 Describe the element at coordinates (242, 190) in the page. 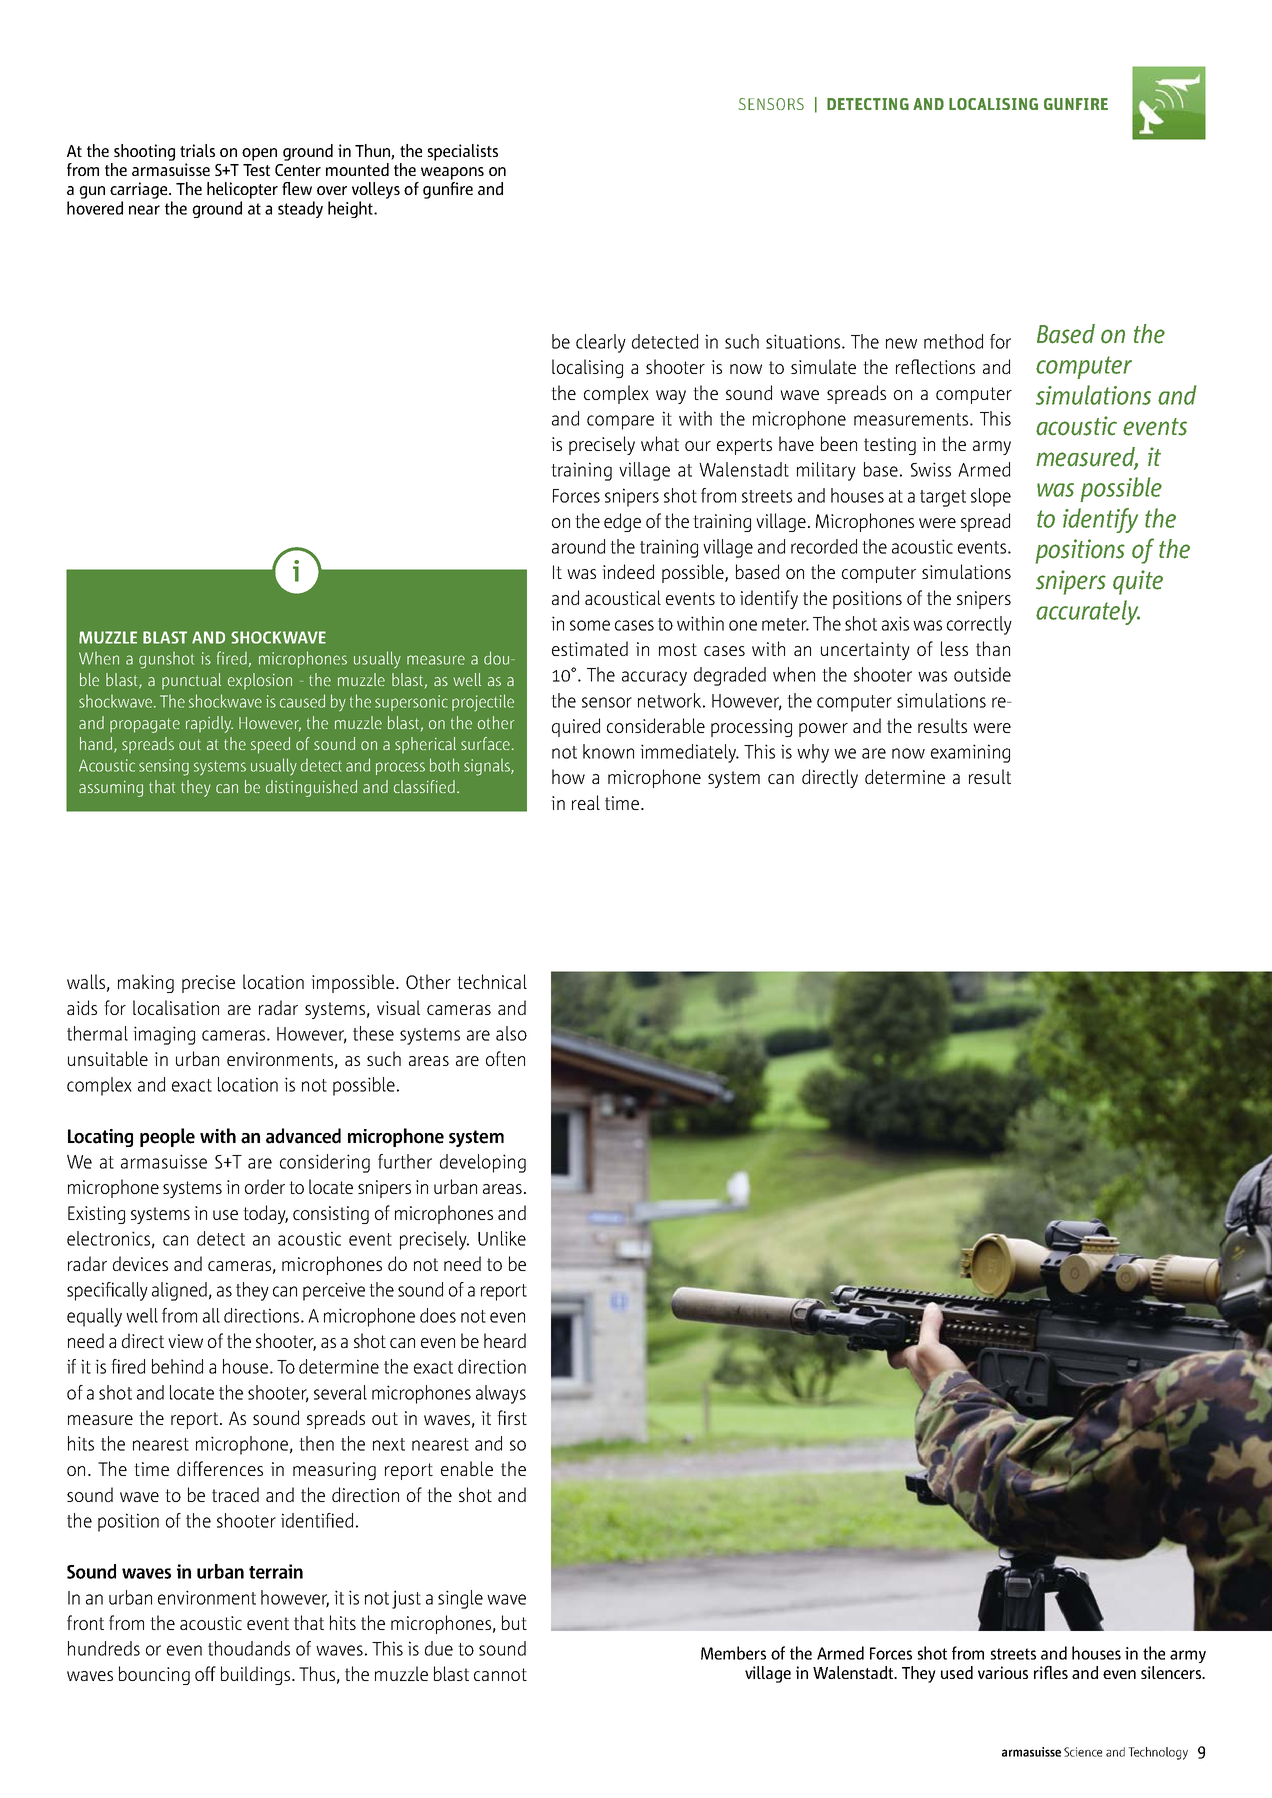

I see `helicopter` at that location.
